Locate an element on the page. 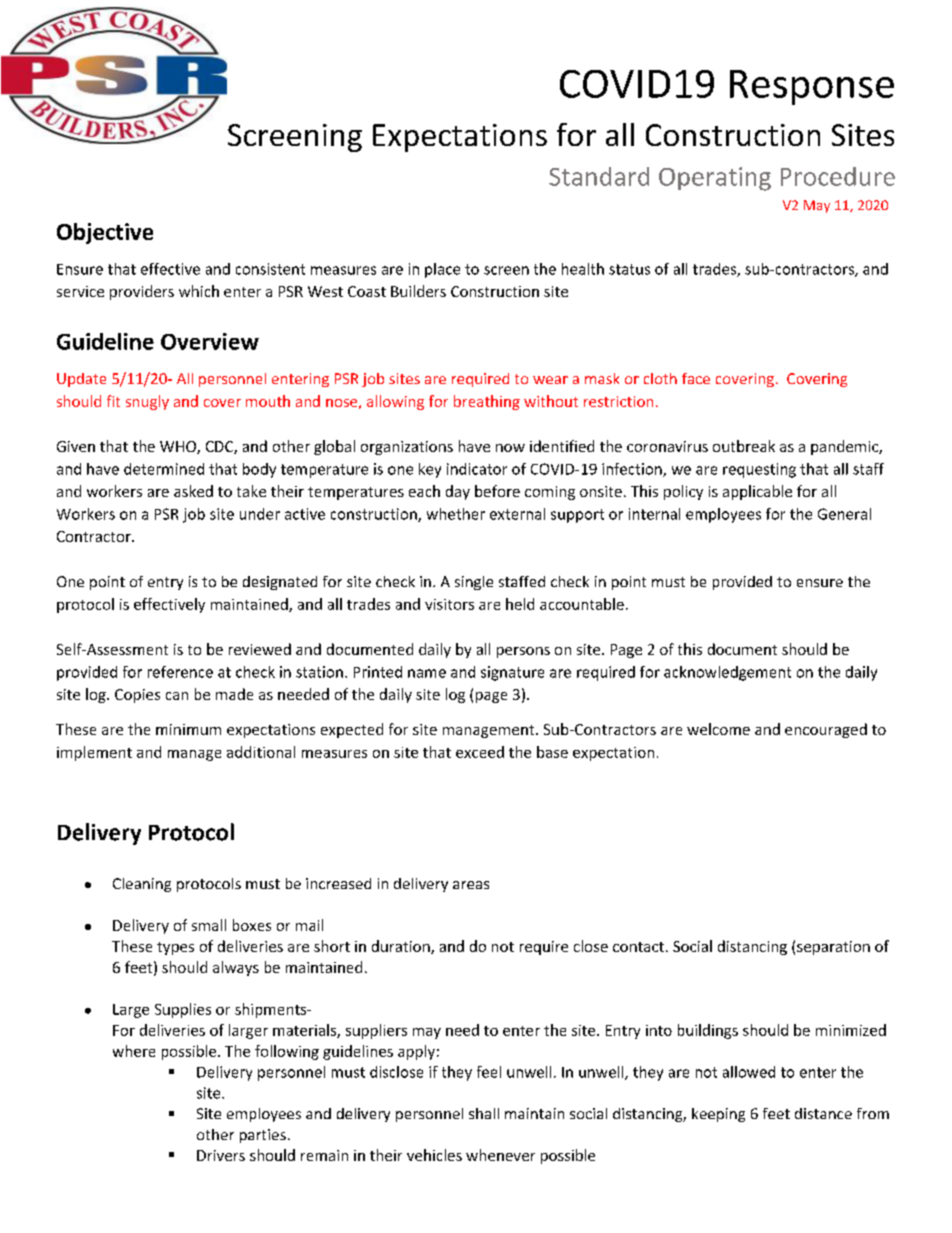  visitors is located at coordinates (449, 604).
